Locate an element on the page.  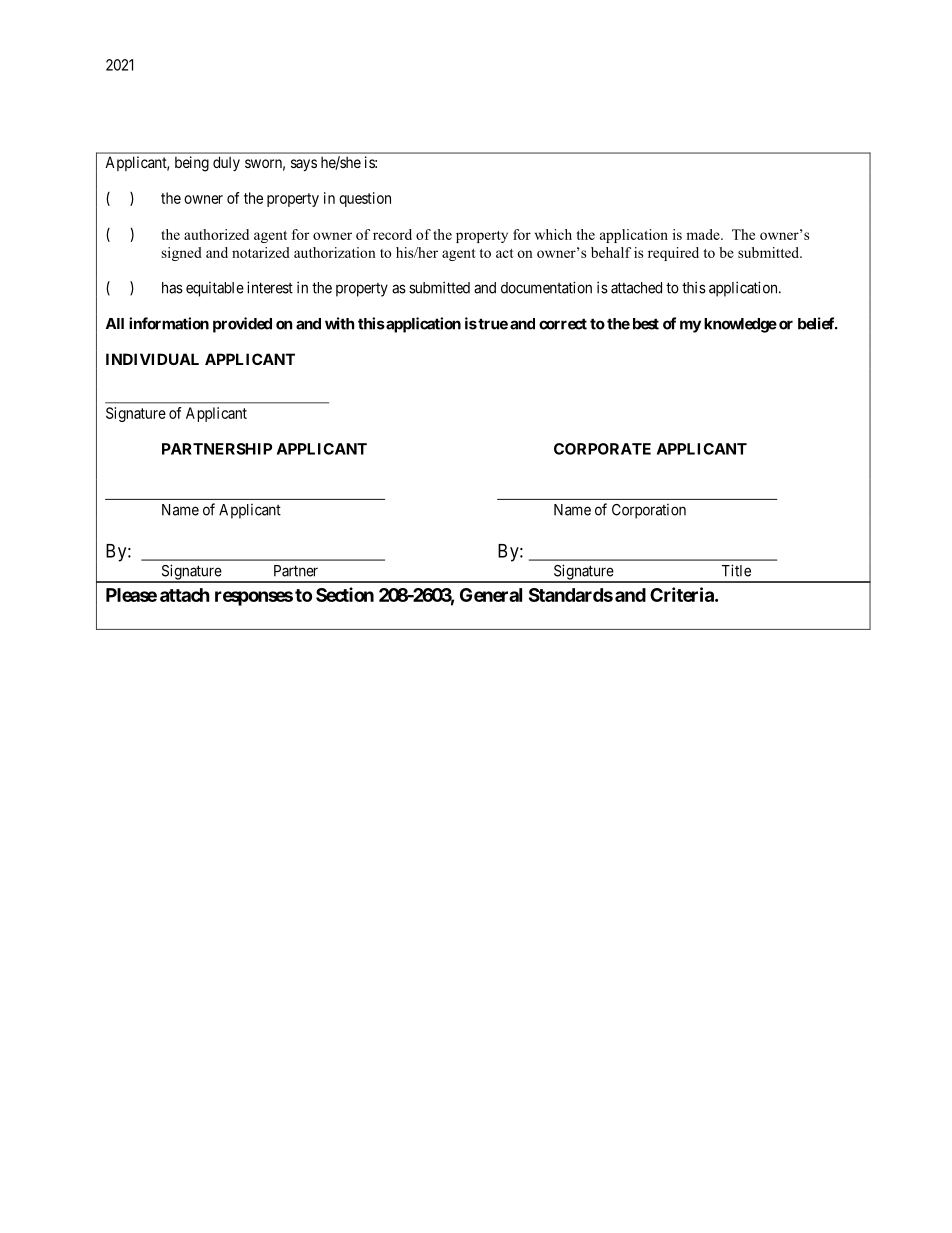
with is located at coordinates (339, 323).
